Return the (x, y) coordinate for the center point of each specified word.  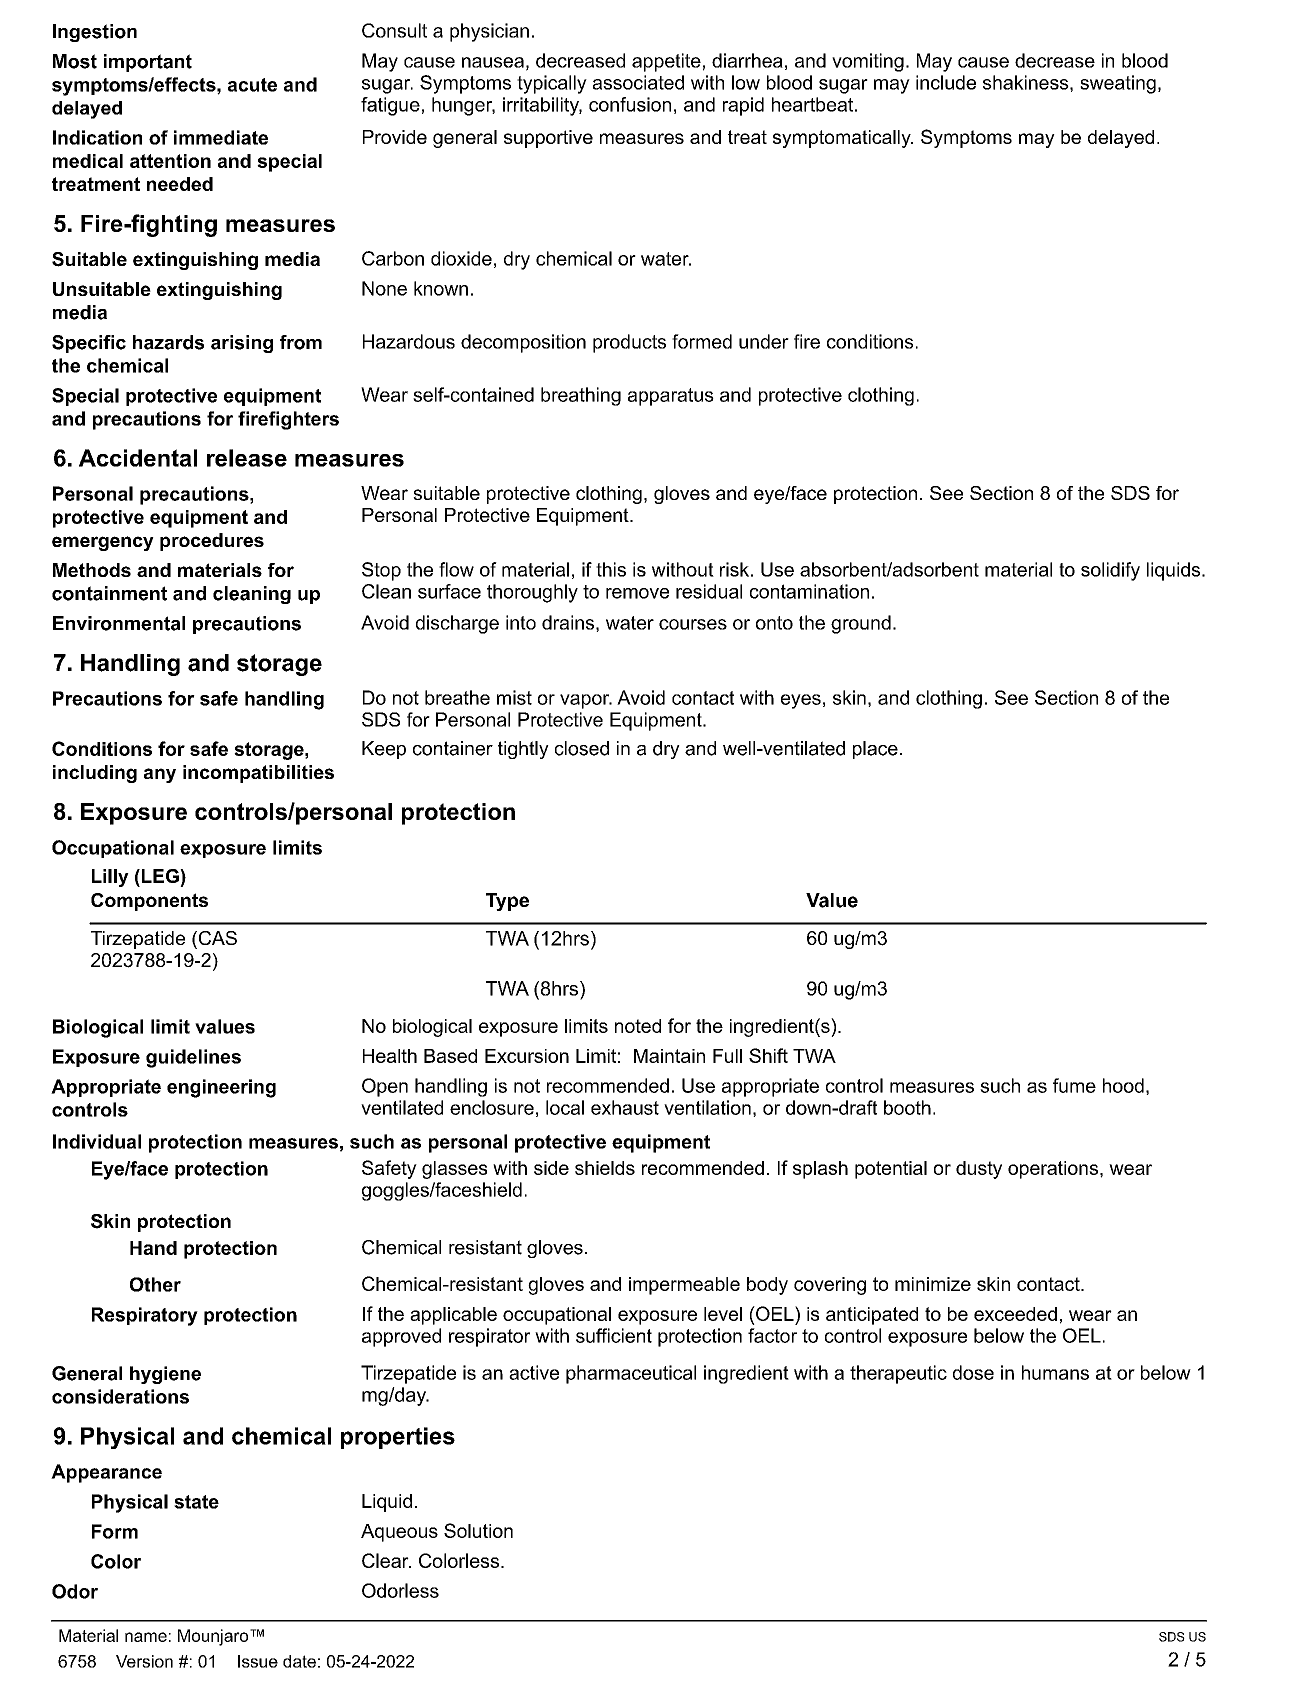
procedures (212, 542)
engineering (221, 1088)
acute (252, 85)
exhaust (625, 1107)
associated (638, 82)
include (946, 82)
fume (1074, 1085)
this (611, 569)
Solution (478, 1530)
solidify (1110, 571)
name (146, 1637)
